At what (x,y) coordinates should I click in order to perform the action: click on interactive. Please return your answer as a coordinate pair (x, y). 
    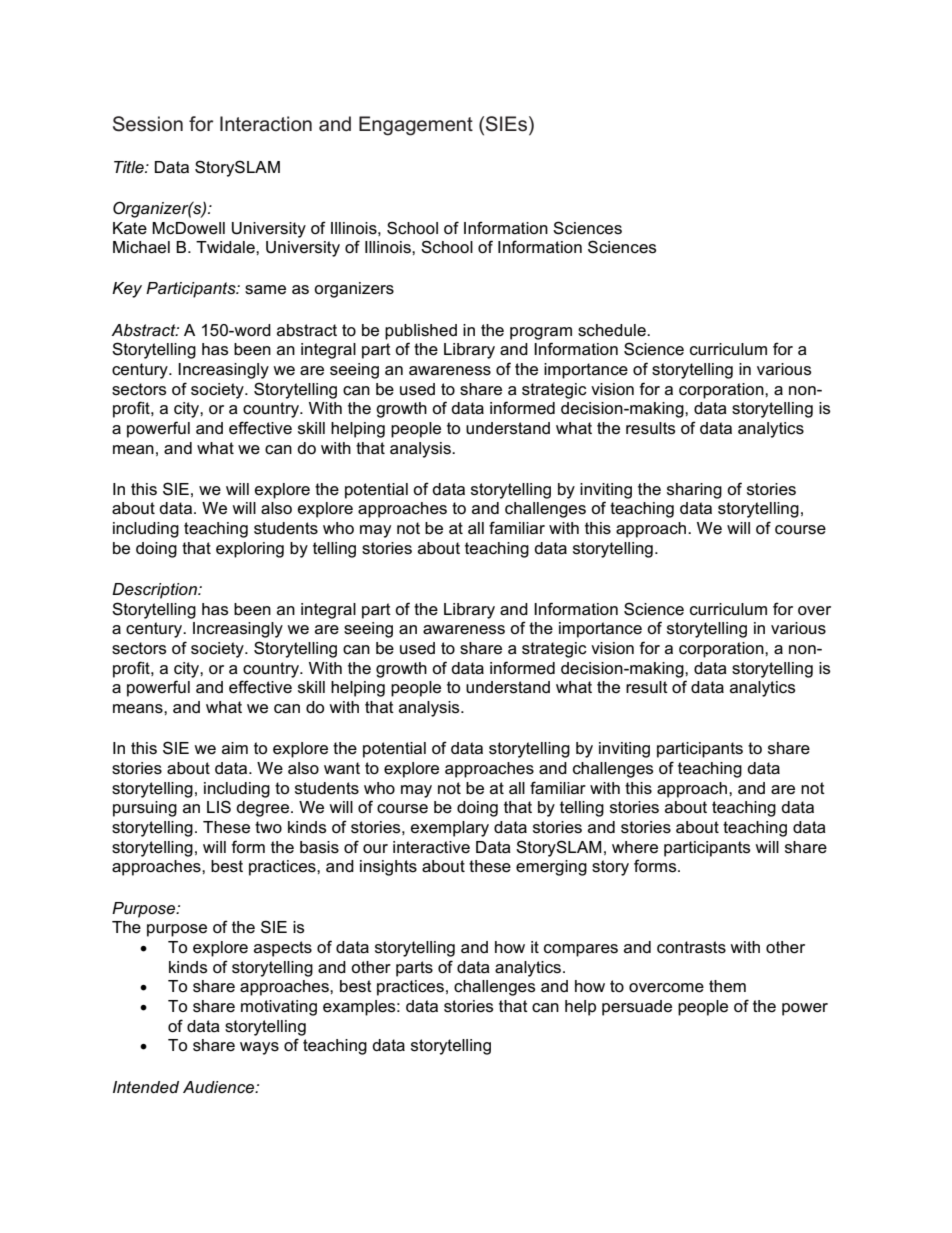
    Looking at the image, I should click on (431, 847).
